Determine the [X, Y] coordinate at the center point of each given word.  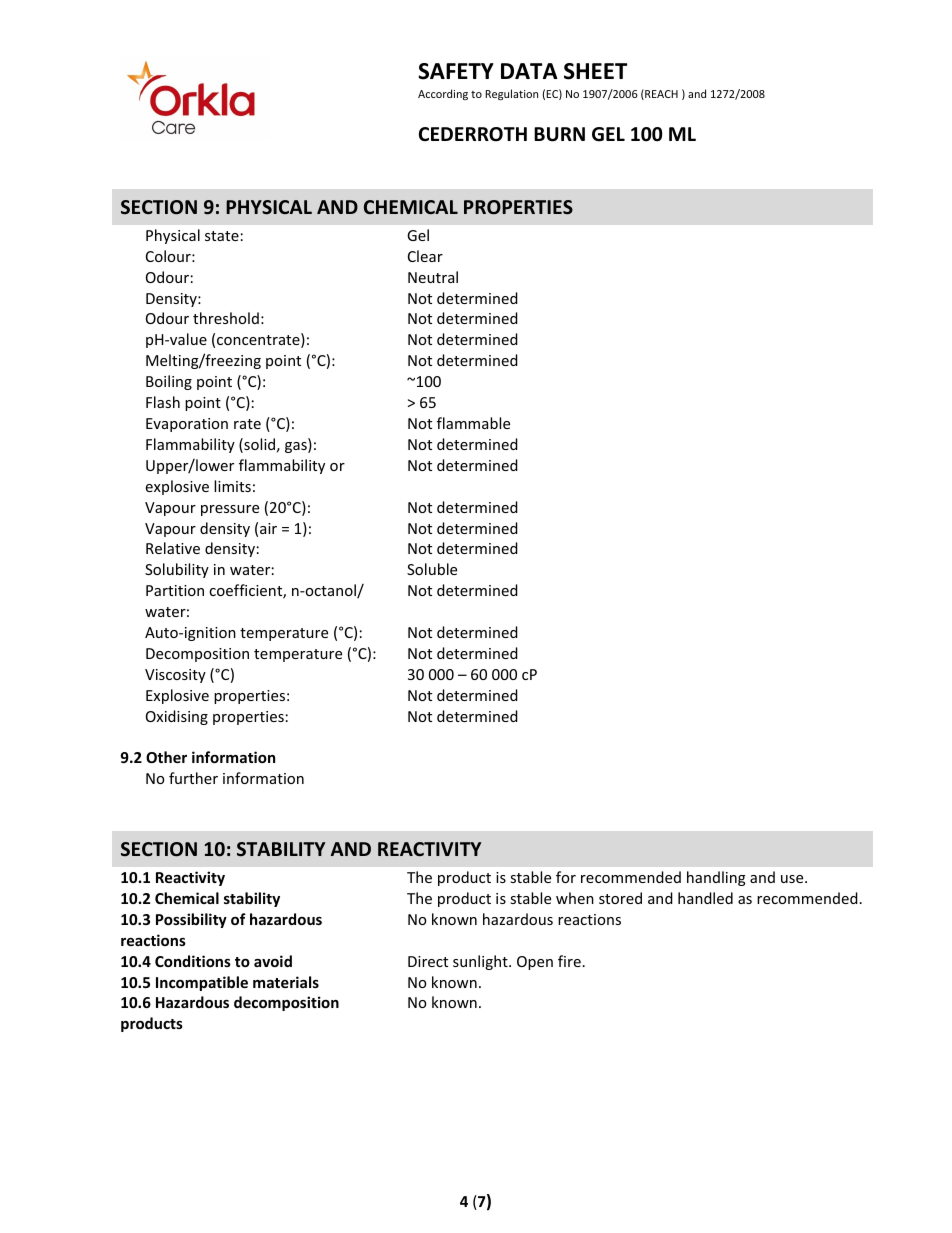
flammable [473, 423]
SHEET [595, 71]
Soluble [432, 569]
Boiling [169, 382]
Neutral [433, 277]
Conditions [193, 961]
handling [716, 878]
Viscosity [175, 676]
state [222, 236]
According [443, 94]
